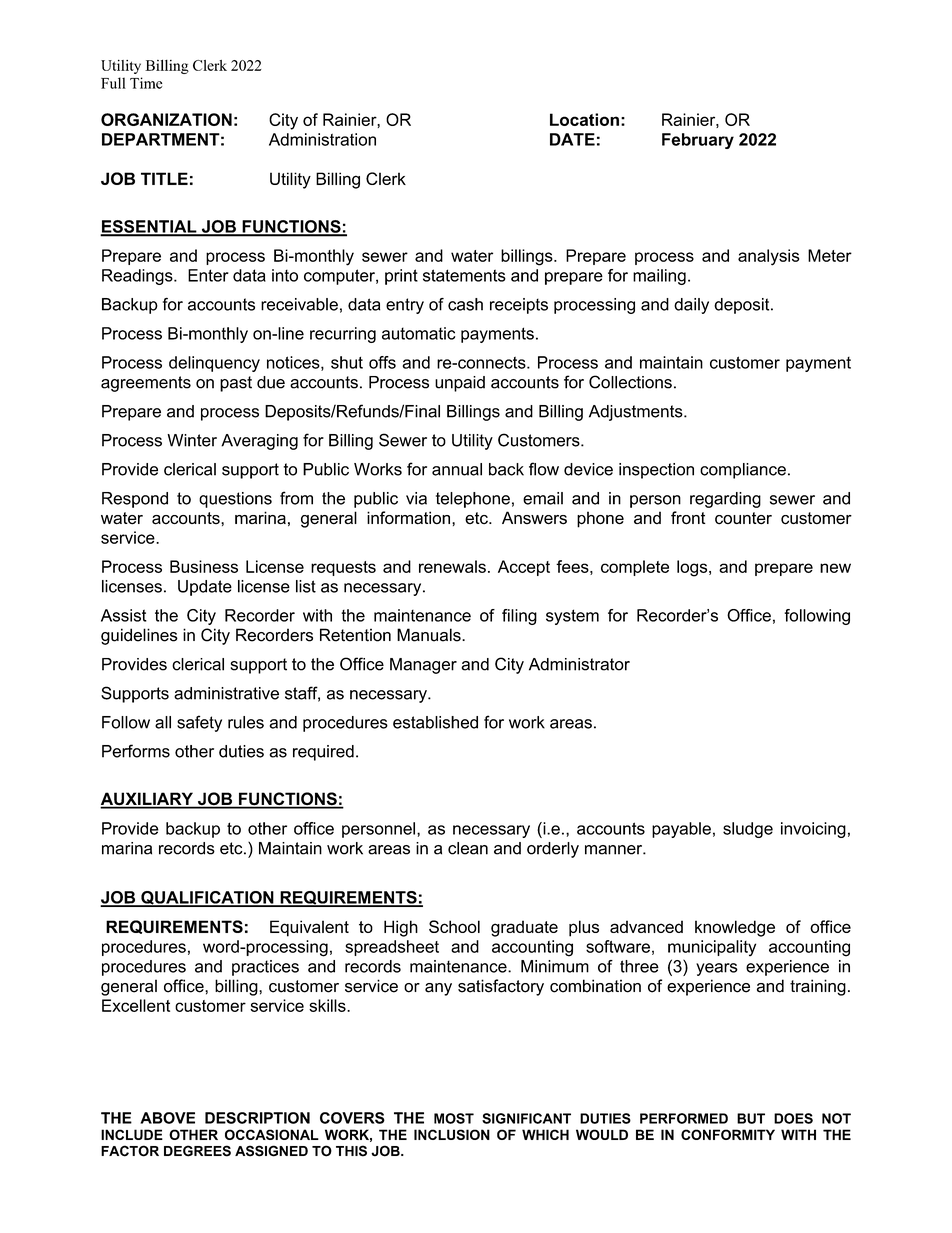  Describe the element at coordinates (751, 1118) in the screenshot. I see `BUT` at that location.
